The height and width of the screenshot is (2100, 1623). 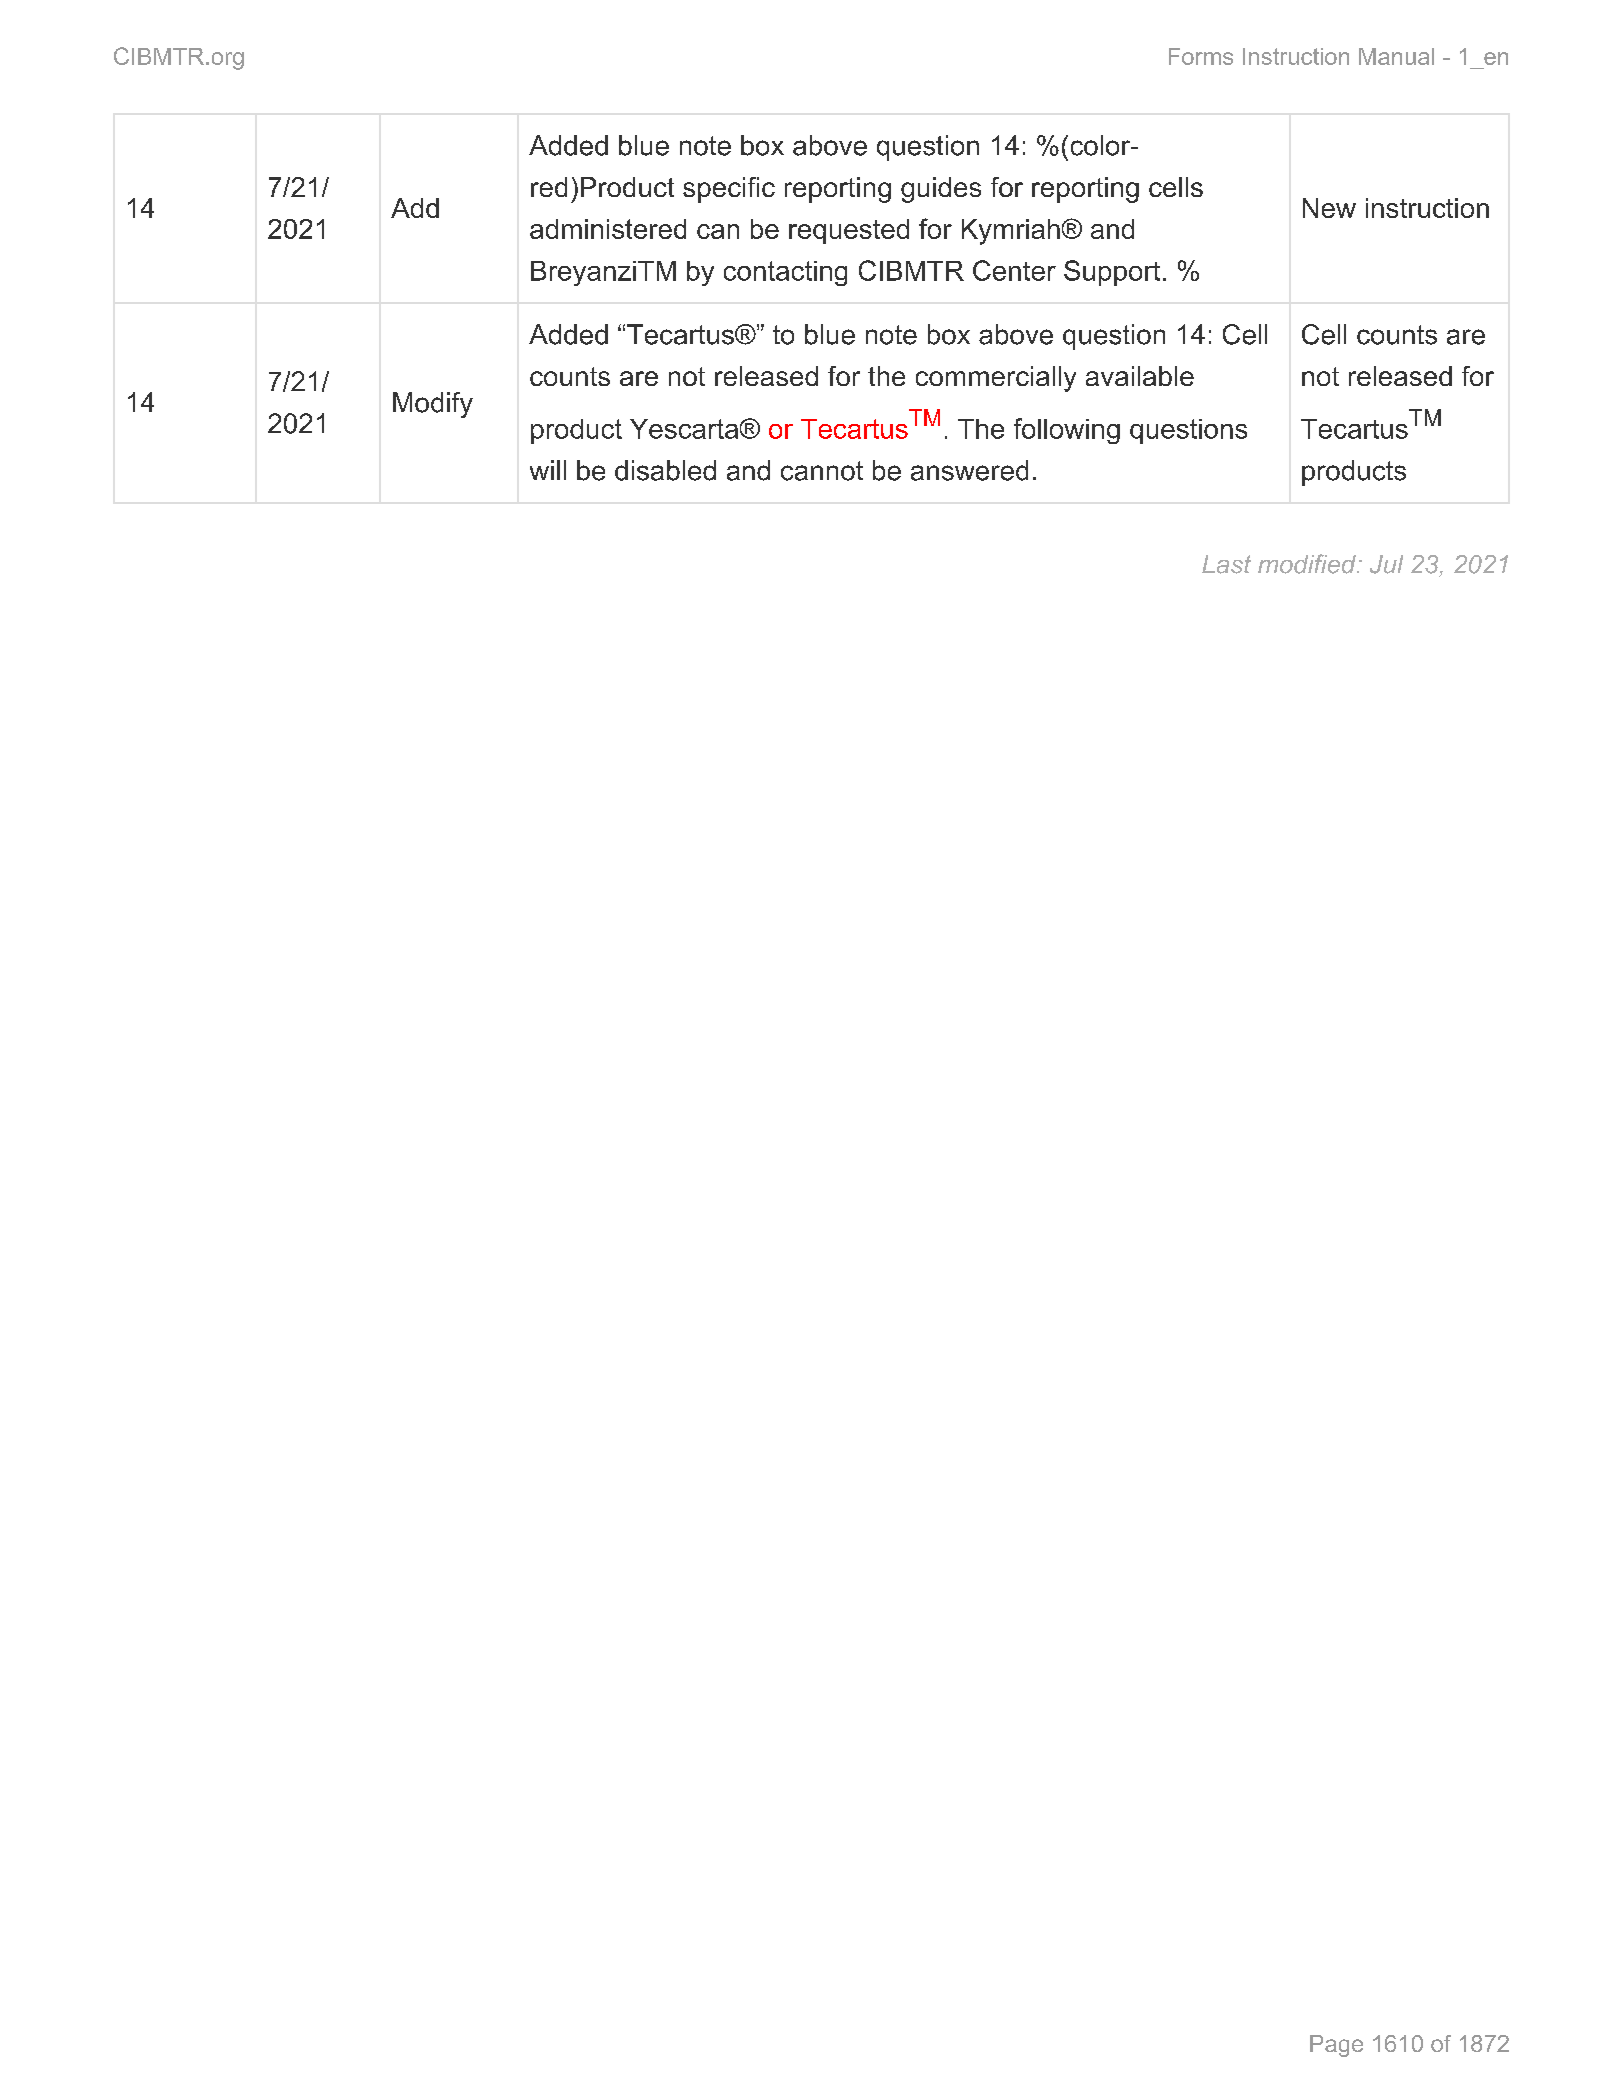 I want to click on guides, so click(x=941, y=190).
